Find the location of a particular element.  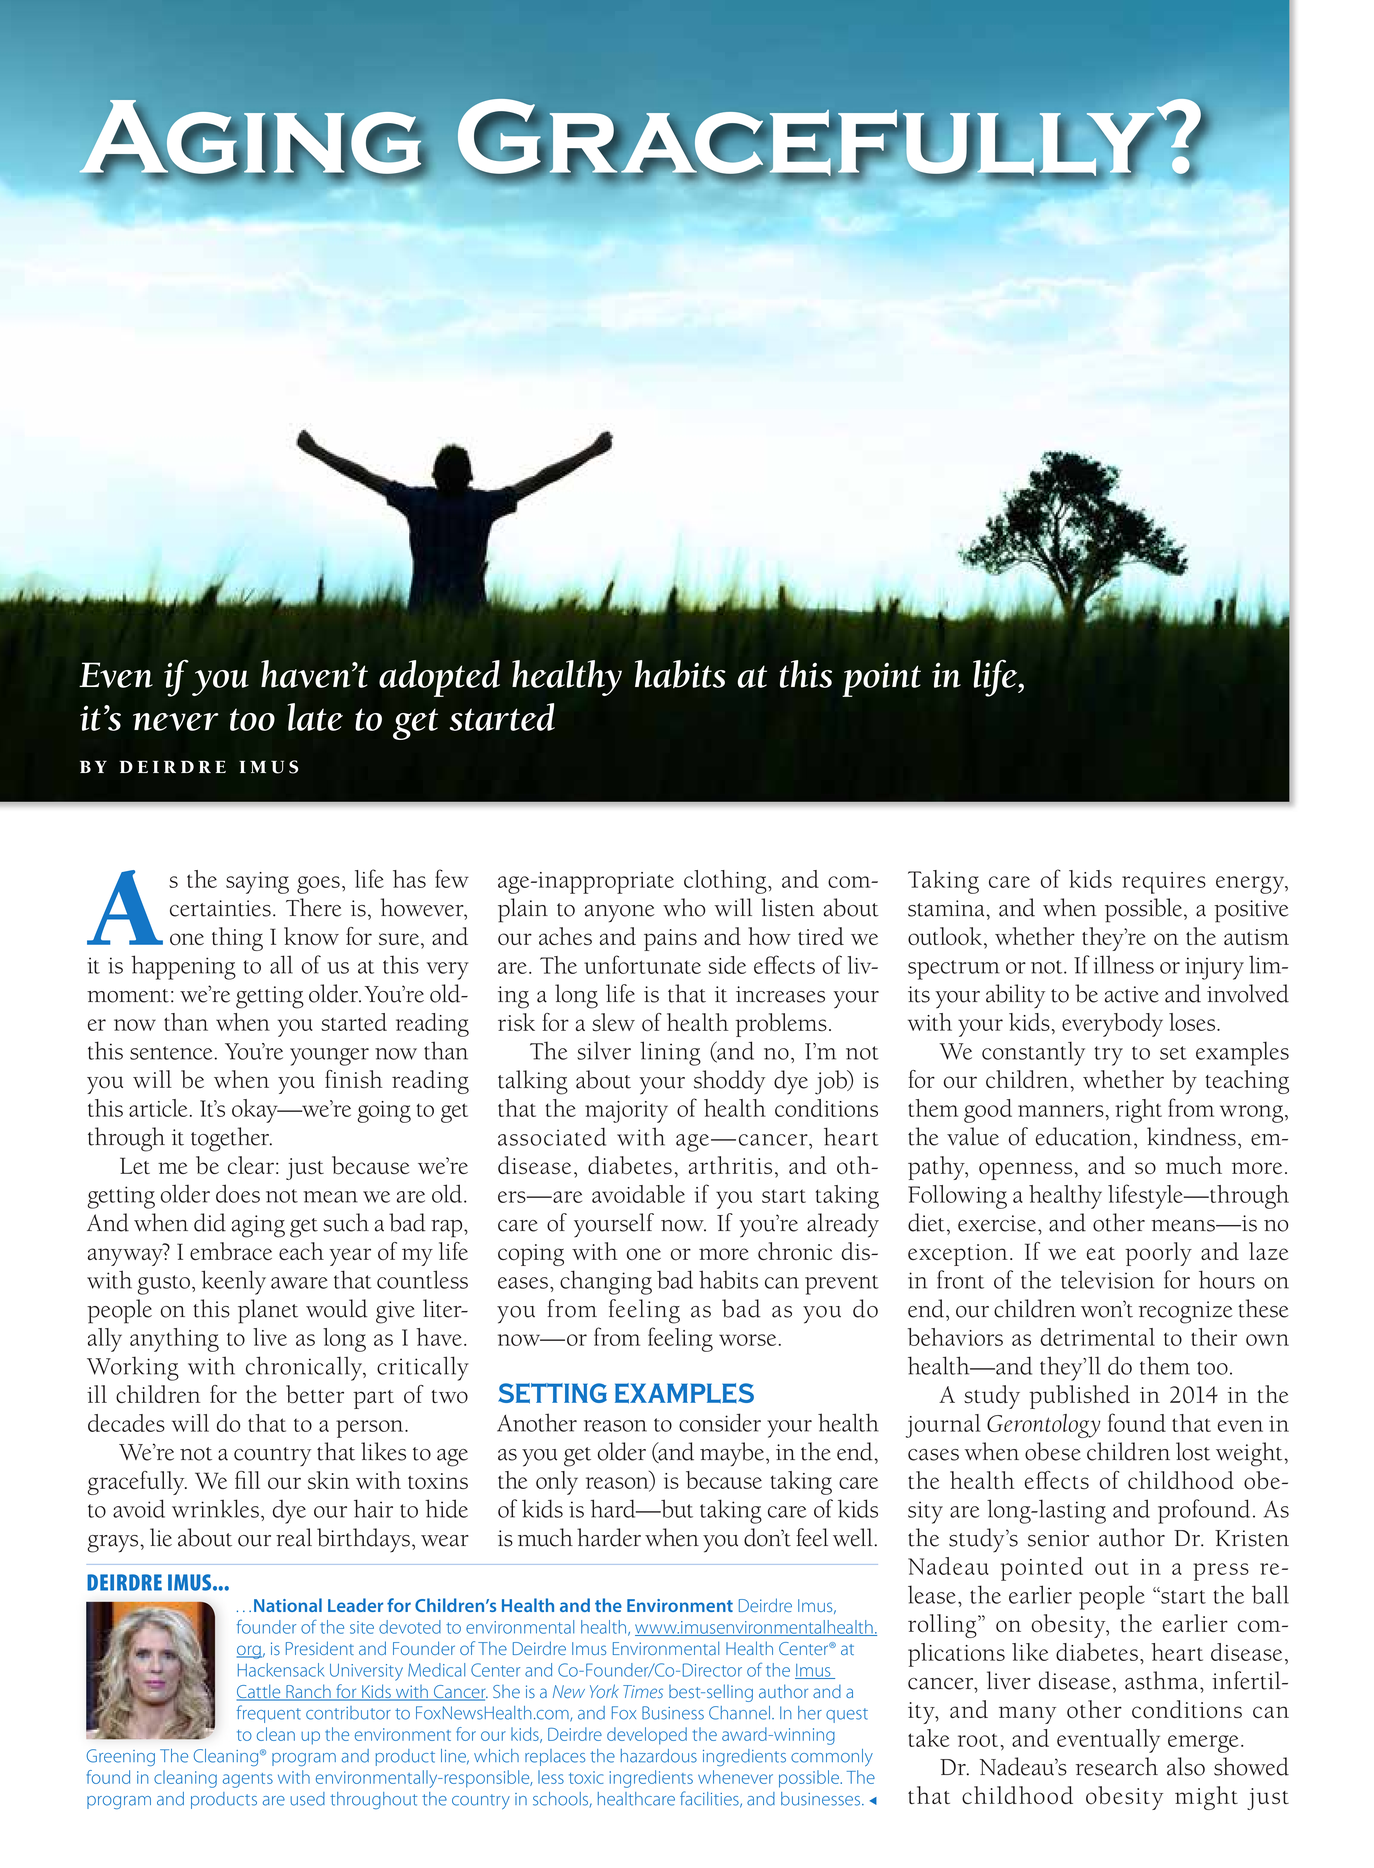

already is located at coordinates (843, 1225).
